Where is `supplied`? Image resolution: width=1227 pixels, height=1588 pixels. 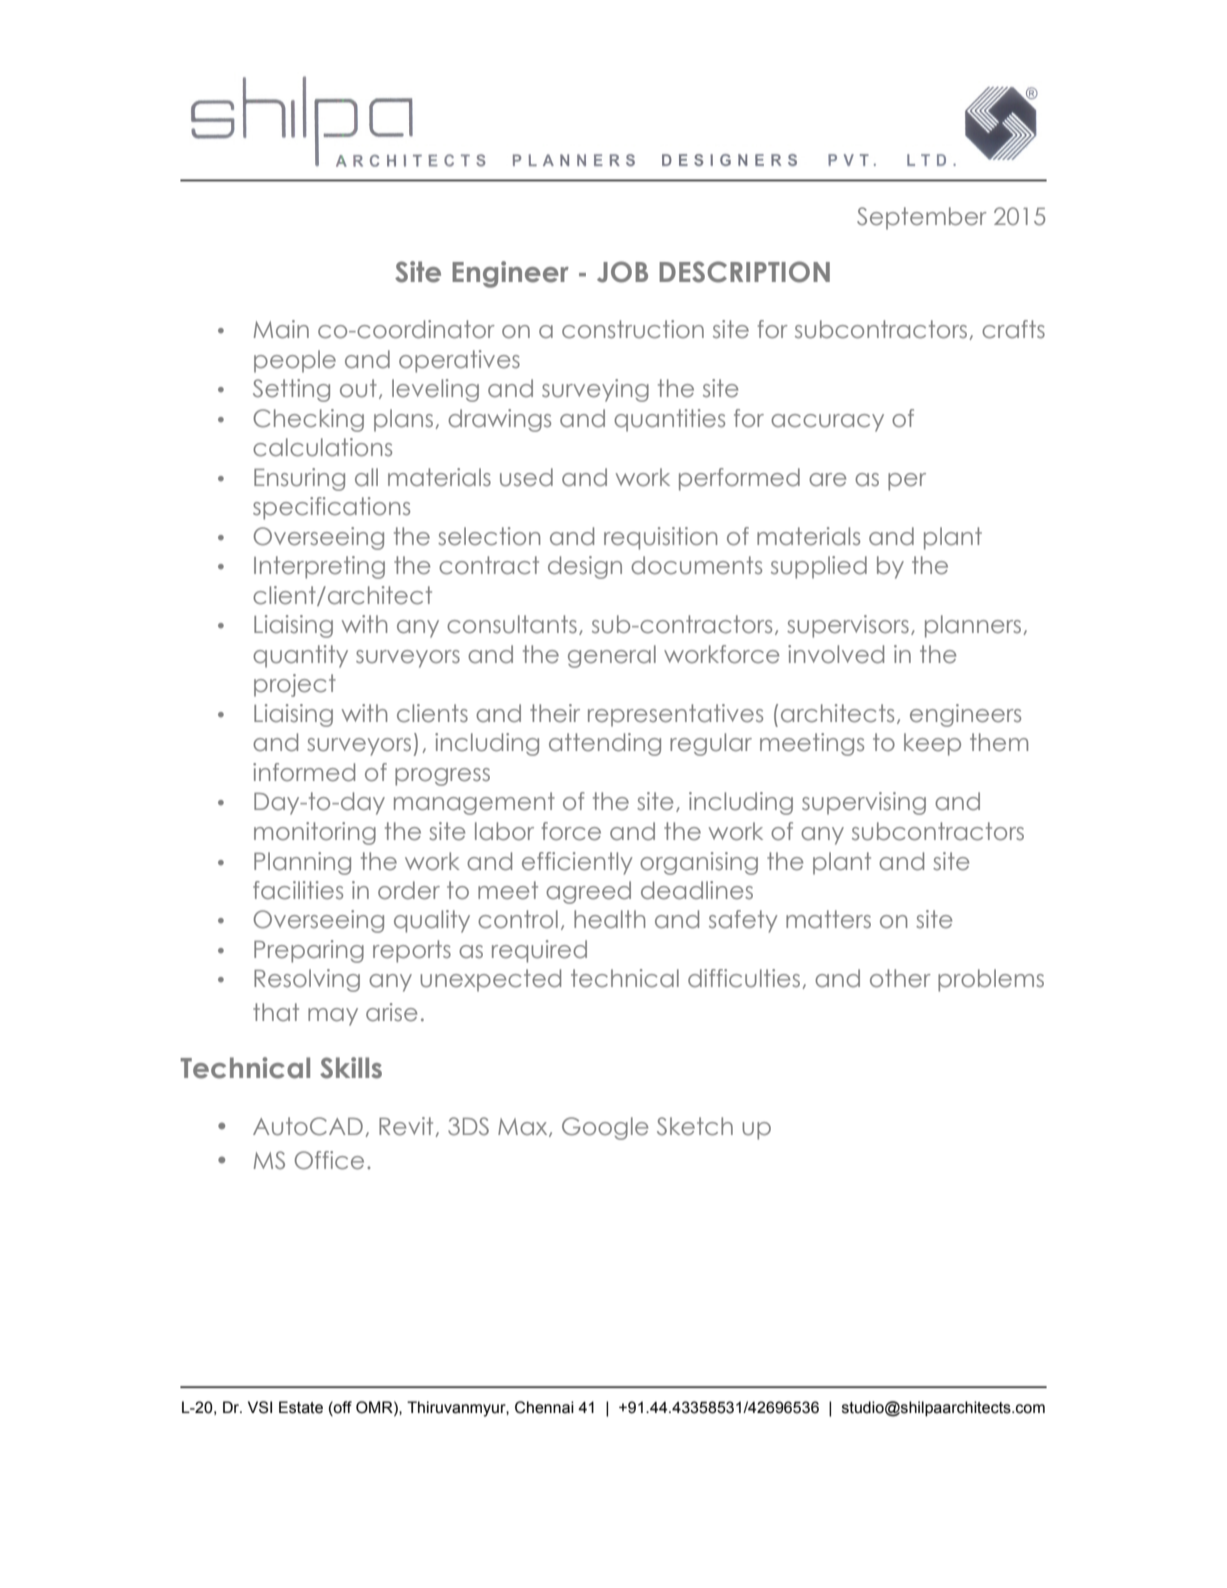 supplied is located at coordinates (819, 567).
